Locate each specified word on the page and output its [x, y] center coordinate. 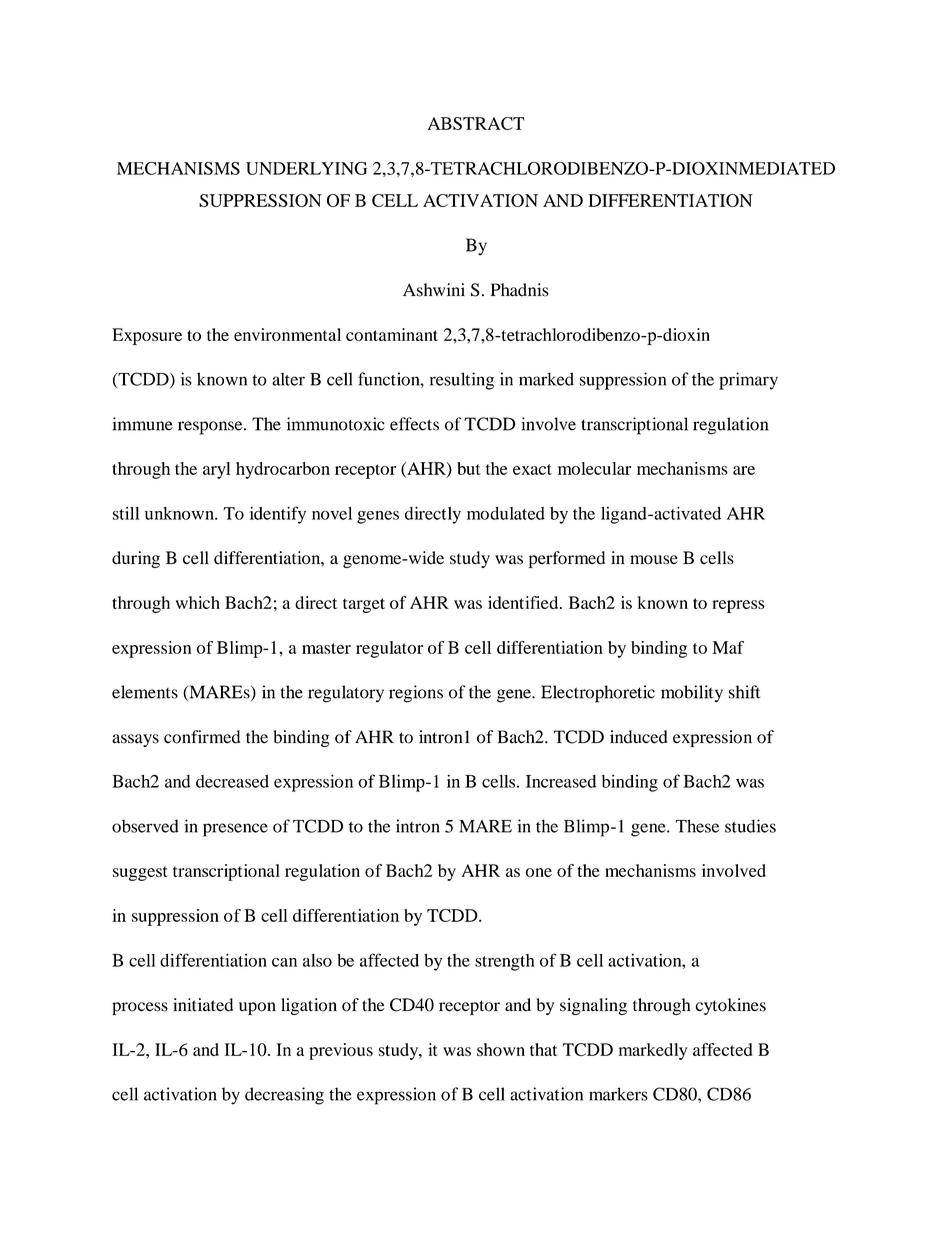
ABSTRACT [476, 123]
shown [501, 1049]
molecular [594, 468]
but [469, 468]
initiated [203, 1005]
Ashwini [434, 290]
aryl [216, 470]
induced [639, 737]
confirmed [202, 737]
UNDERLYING [306, 168]
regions [416, 694]
